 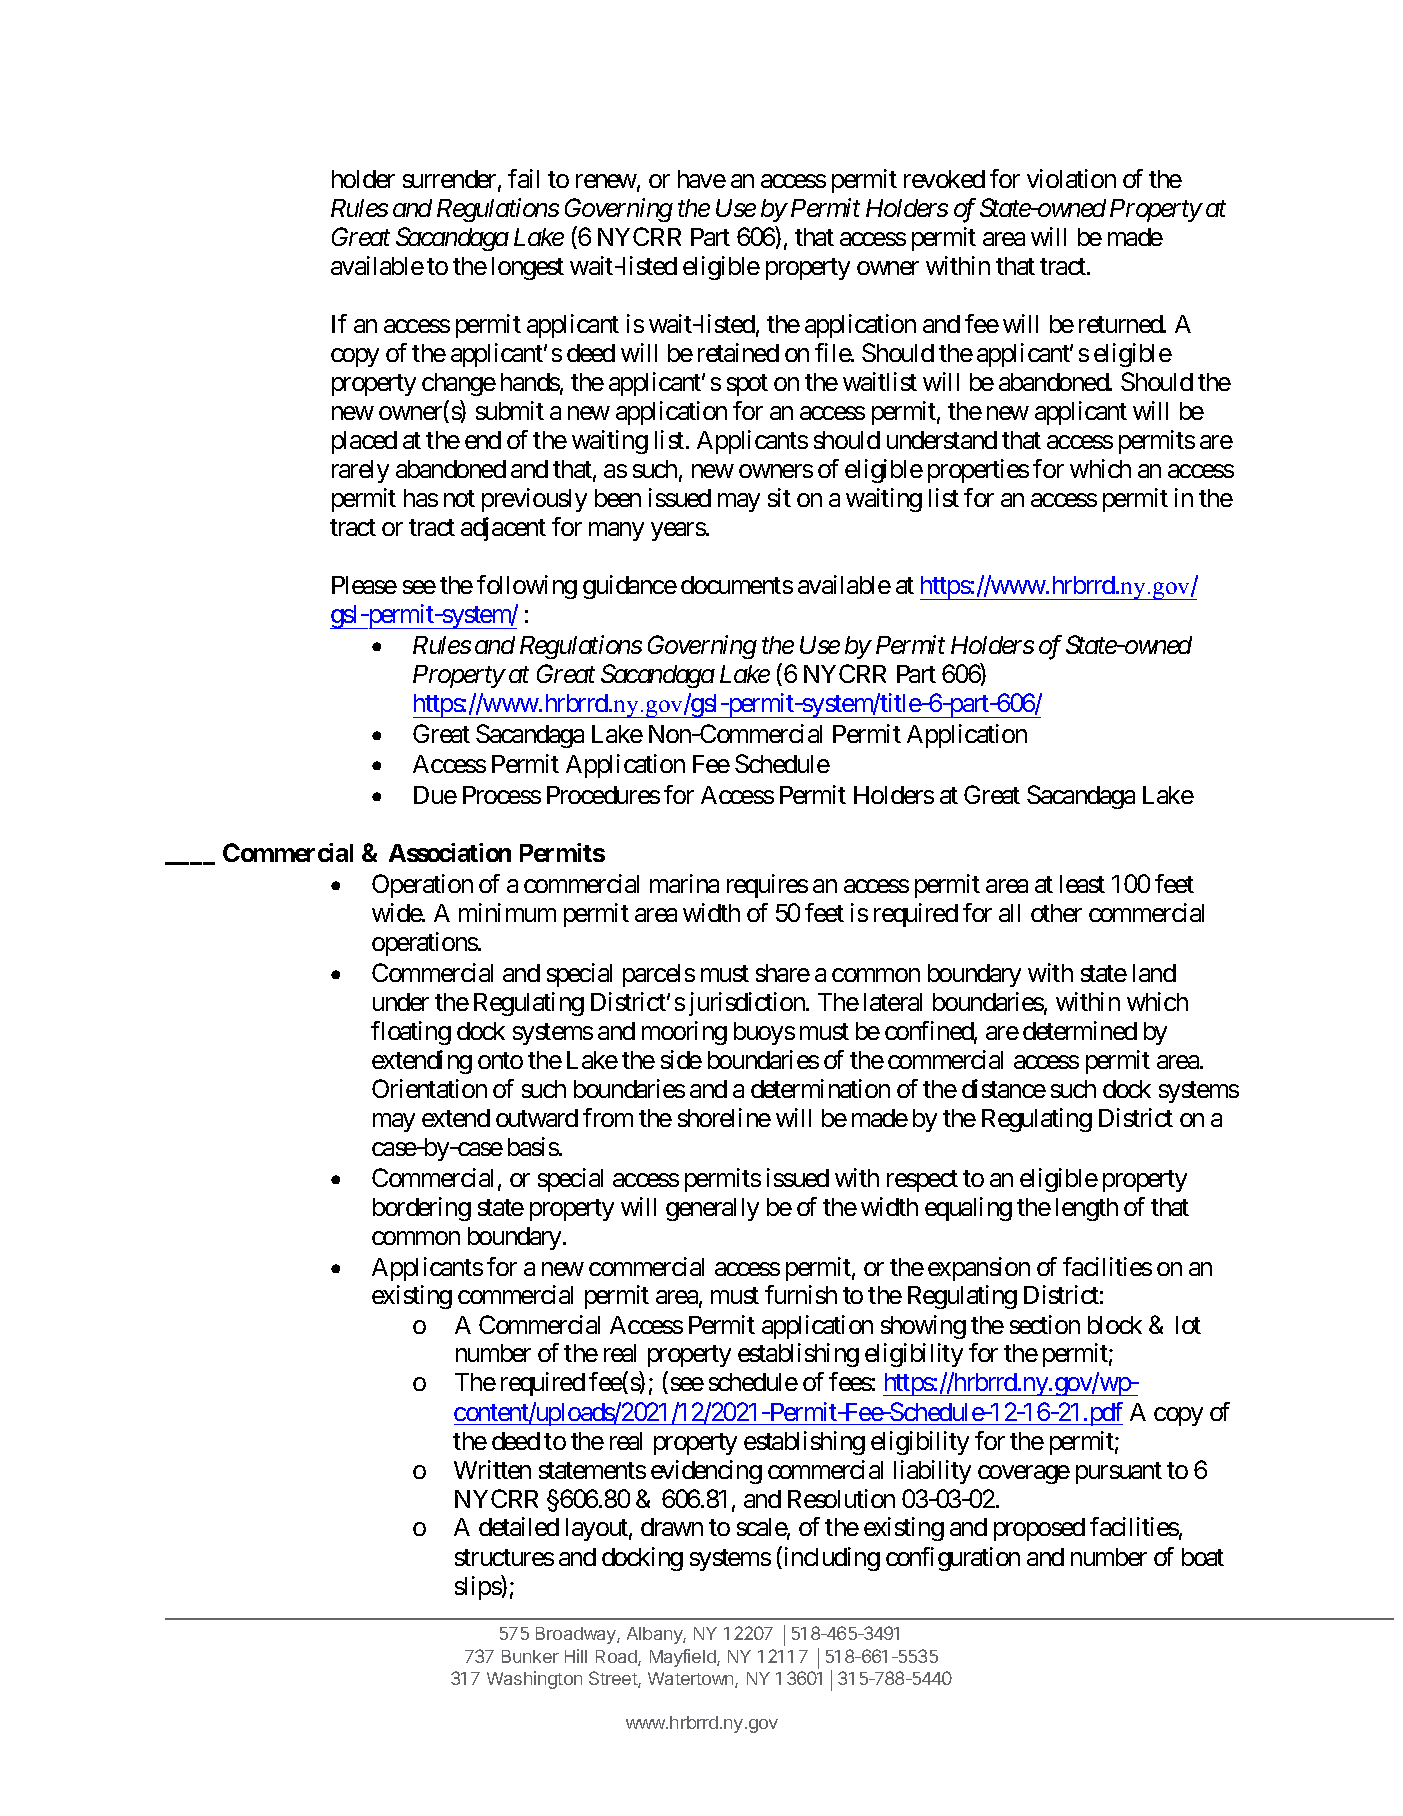 I want to click on not, so click(x=459, y=498).
